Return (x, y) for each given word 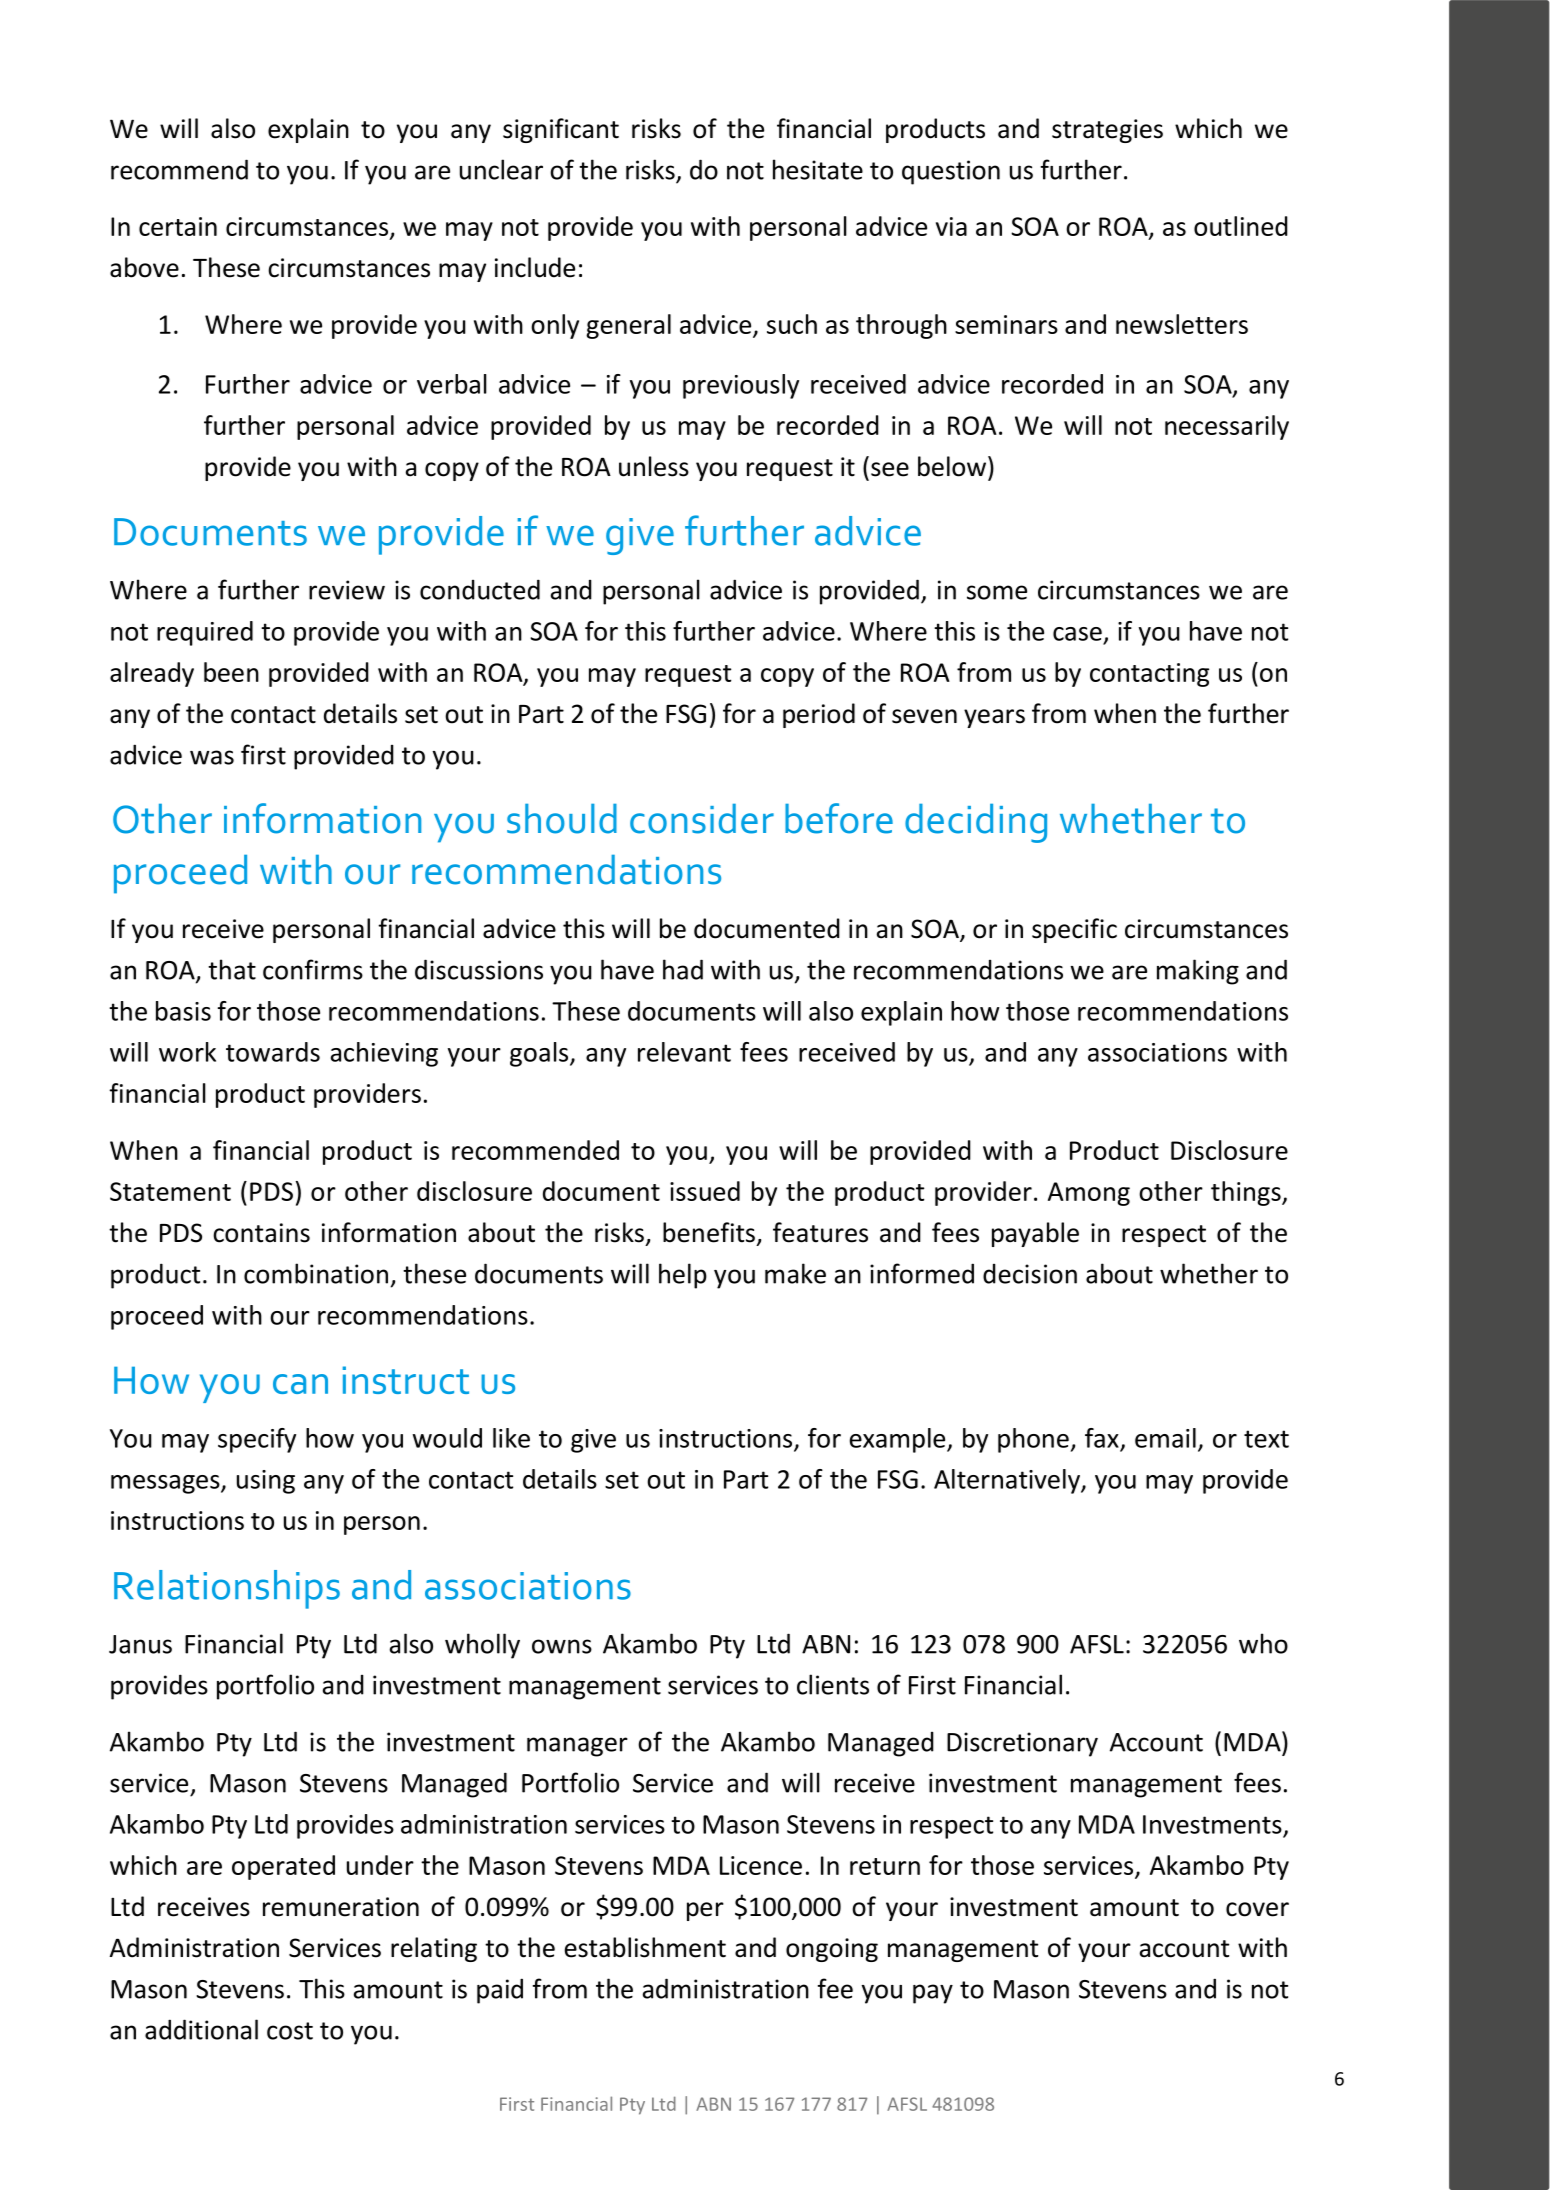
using (266, 1482)
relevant (684, 1052)
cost (290, 2031)
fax (1102, 1438)
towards (273, 1052)
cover (1257, 1909)
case (1077, 634)
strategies (1107, 131)
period (819, 715)
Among (1089, 1194)
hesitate (818, 169)
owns (562, 1646)
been (231, 672)
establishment (645, 1947)
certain (178, 226)
